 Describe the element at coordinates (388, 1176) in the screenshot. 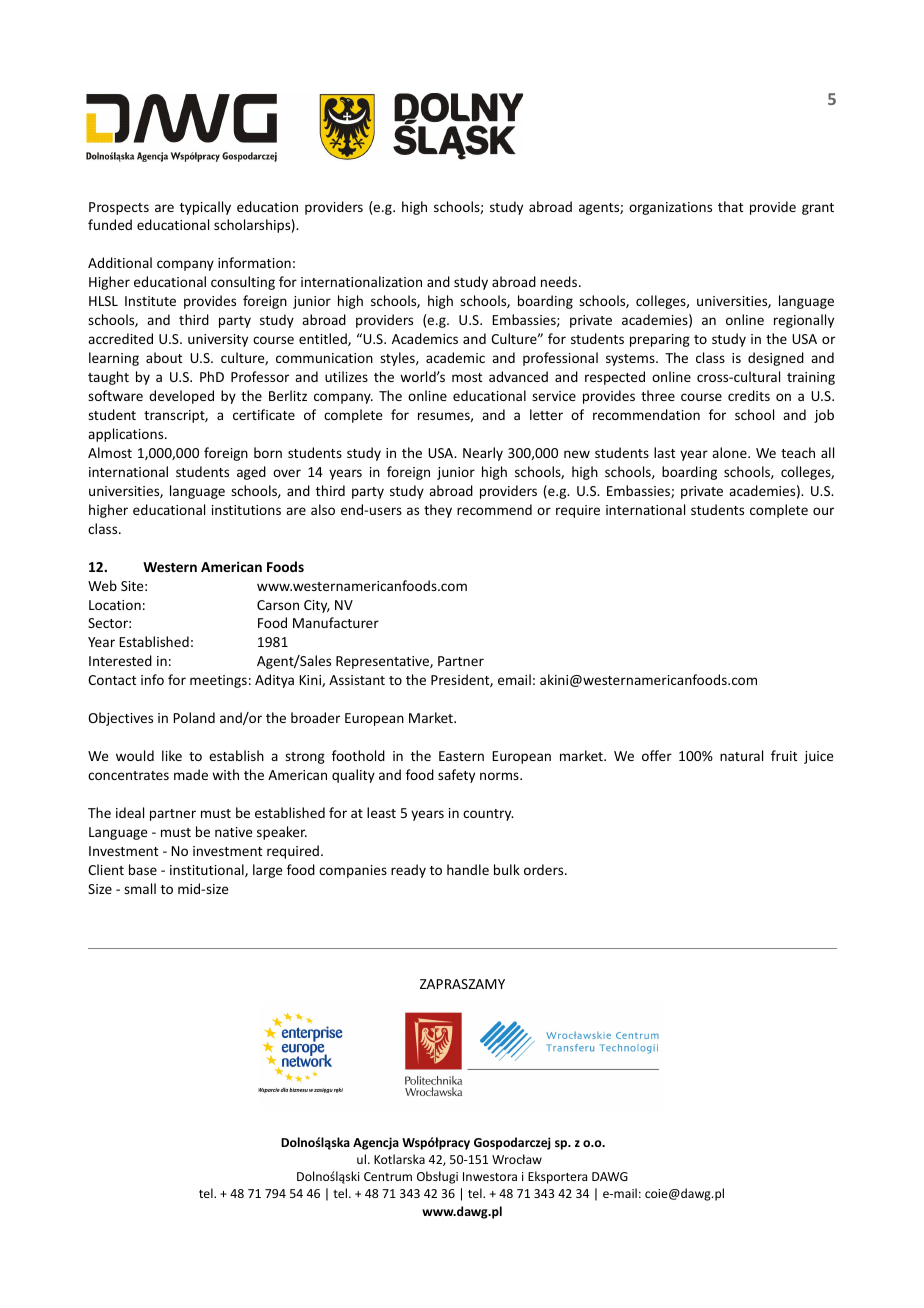

I see `Centrum` at that location.
